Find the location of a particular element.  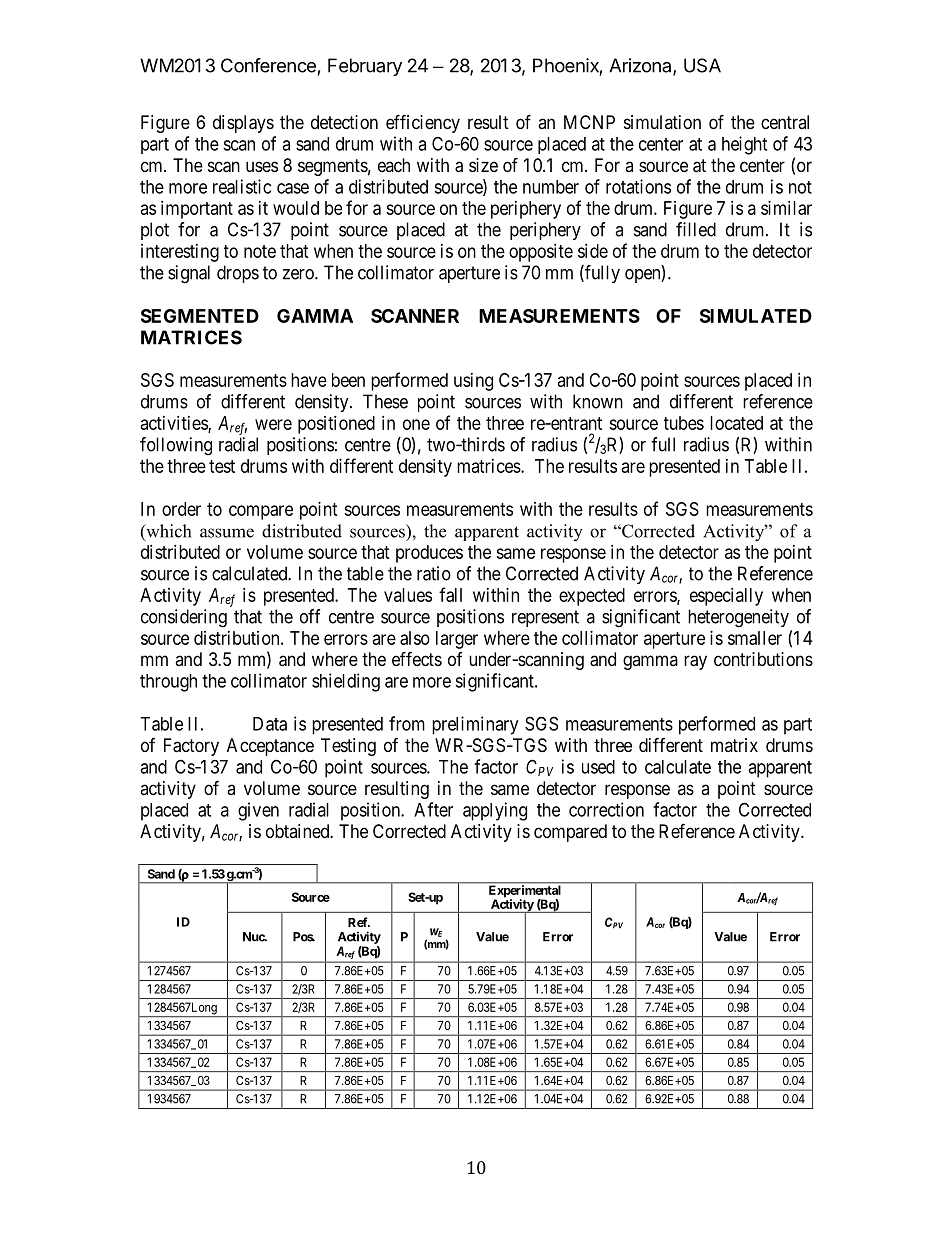

assume is located at coordinates (227, 533).
